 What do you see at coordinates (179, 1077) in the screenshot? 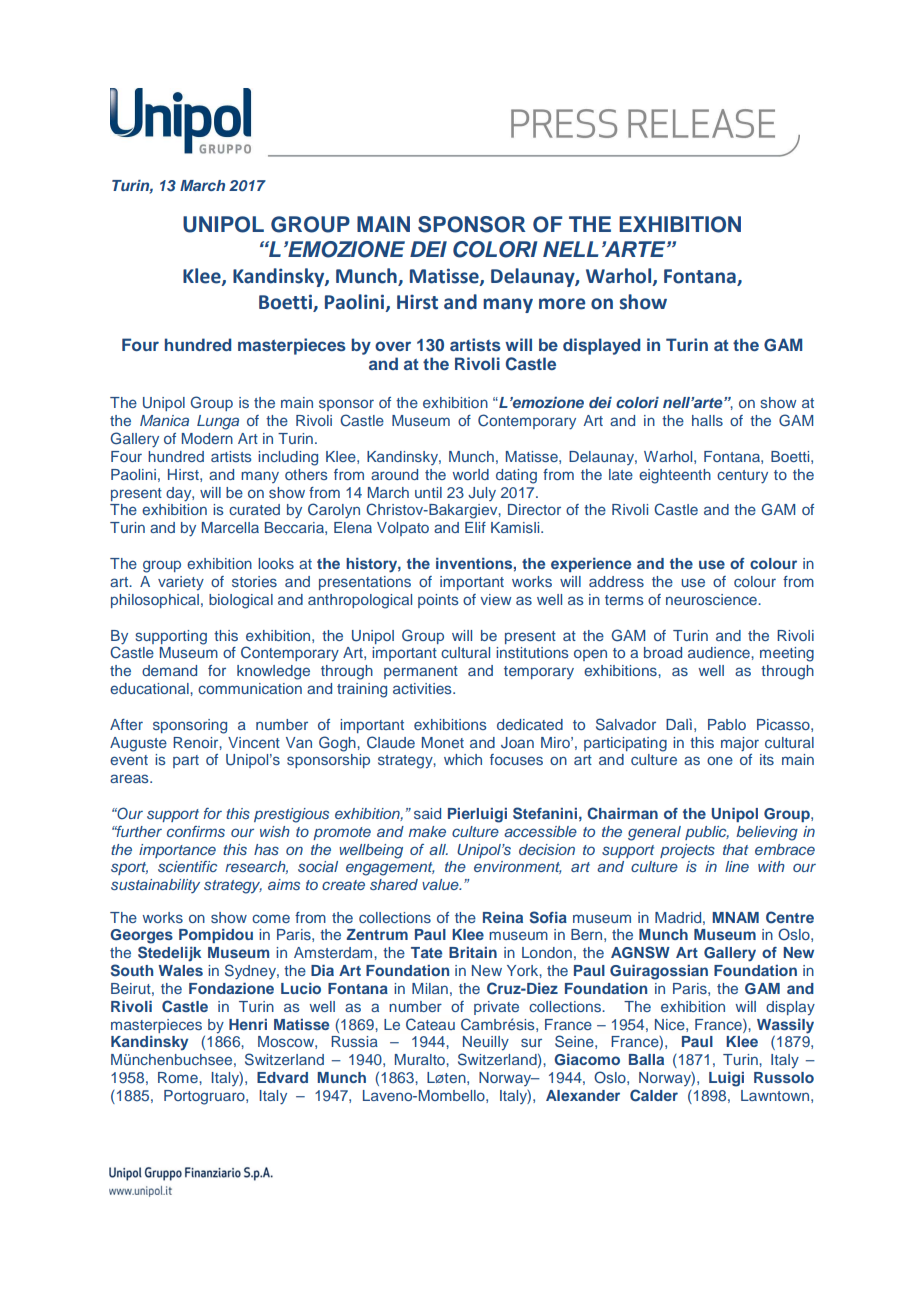
I see `Rome` at bounding box center [179, 1077].
